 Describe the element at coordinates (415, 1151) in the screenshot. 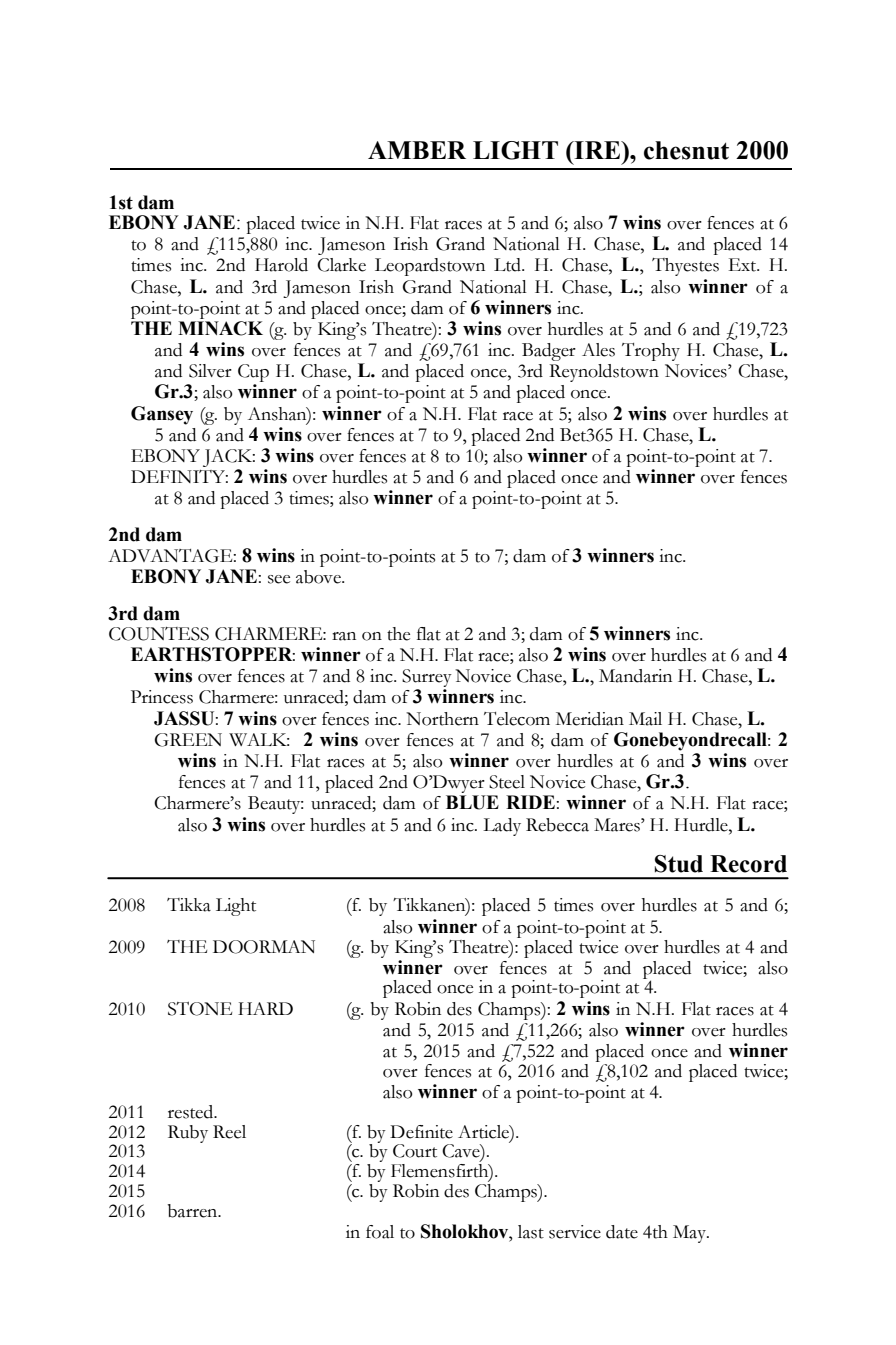

I see `Court` at that location.
